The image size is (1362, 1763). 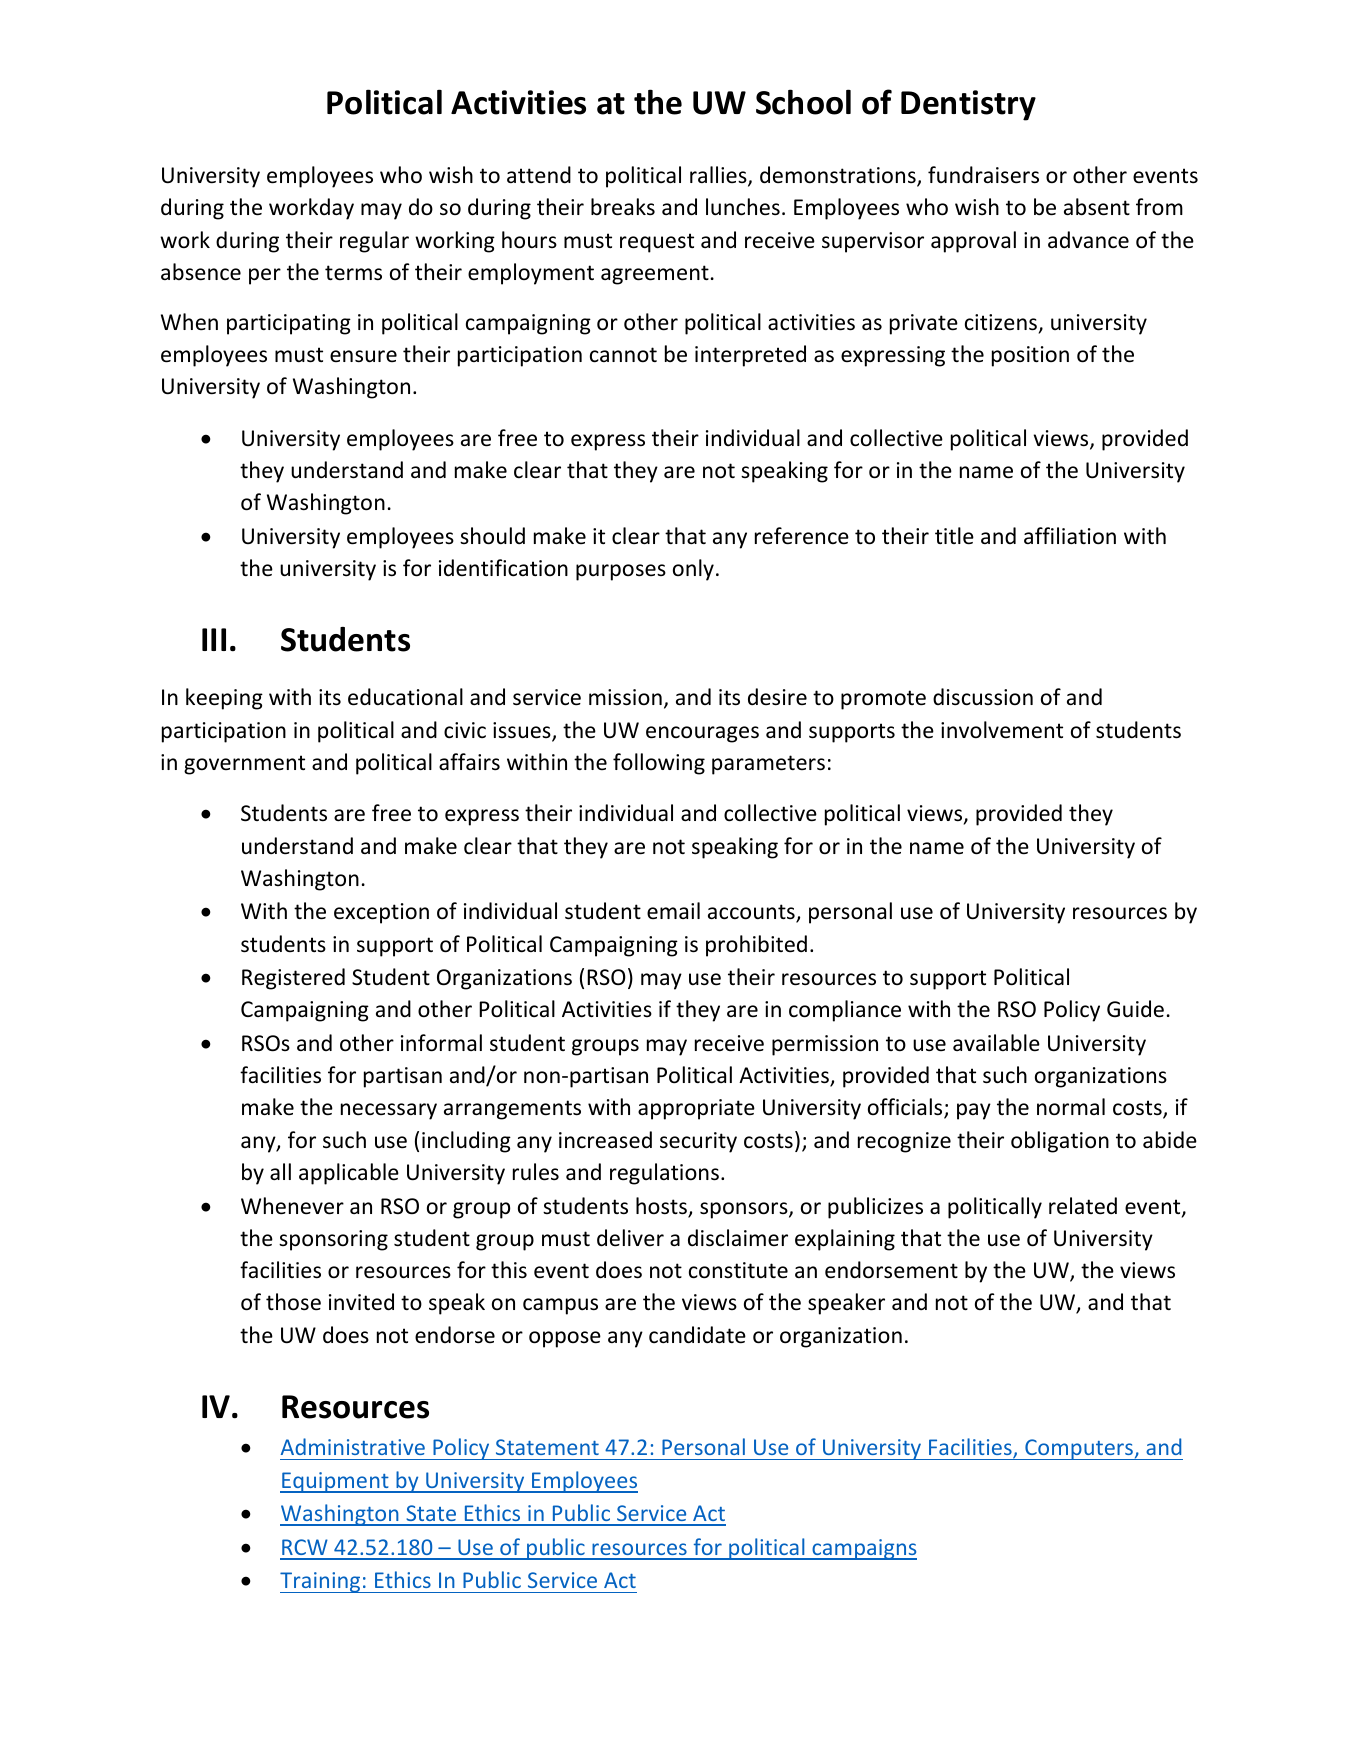 What do you see at coordinates (673, 910) in the screenshot?
I see `email` at bounding box center [673, 910].
